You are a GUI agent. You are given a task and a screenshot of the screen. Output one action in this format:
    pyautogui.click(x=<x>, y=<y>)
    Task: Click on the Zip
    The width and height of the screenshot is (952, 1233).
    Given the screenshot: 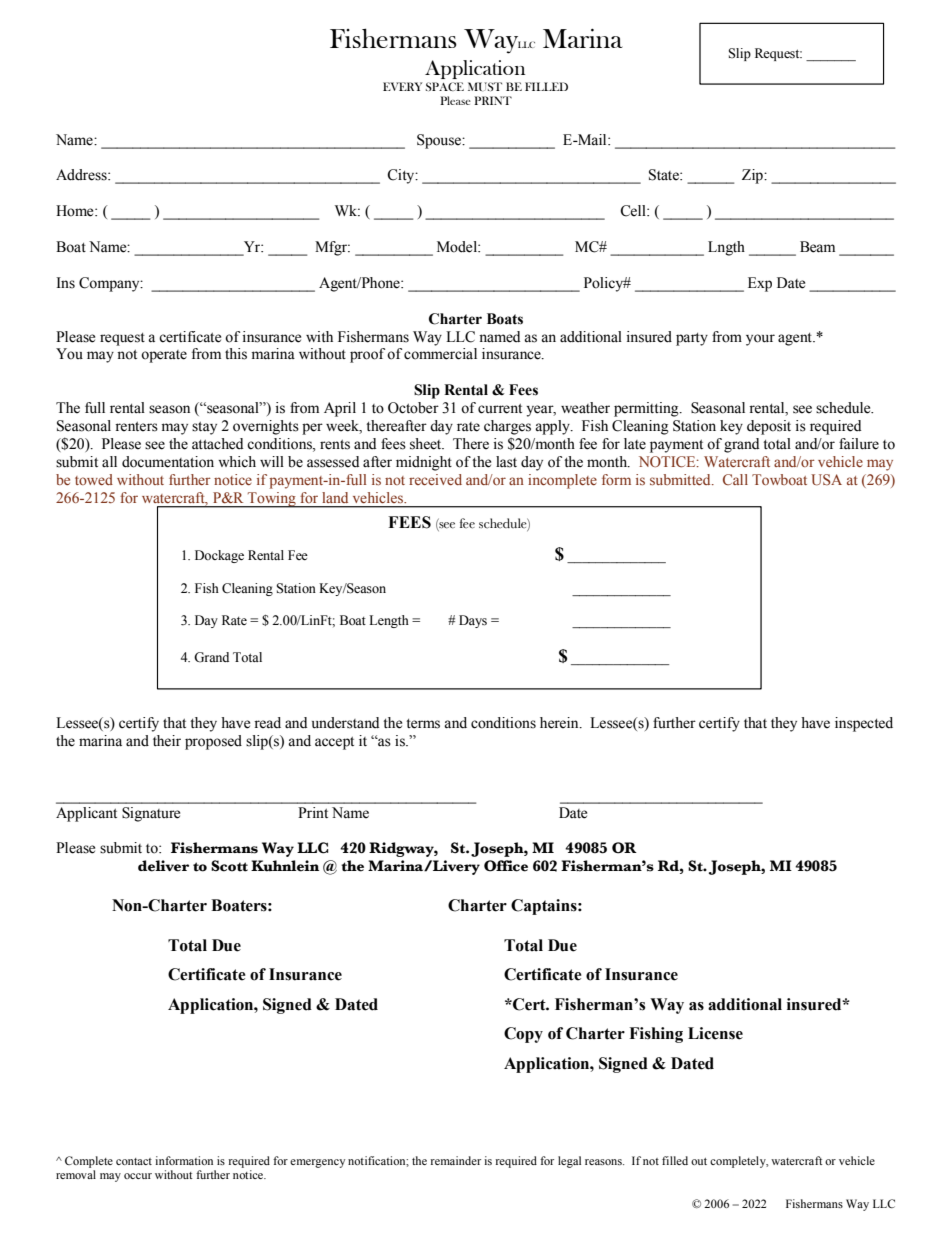 What is the action you would take?
    pyautogui.click(x=753, y=176)
